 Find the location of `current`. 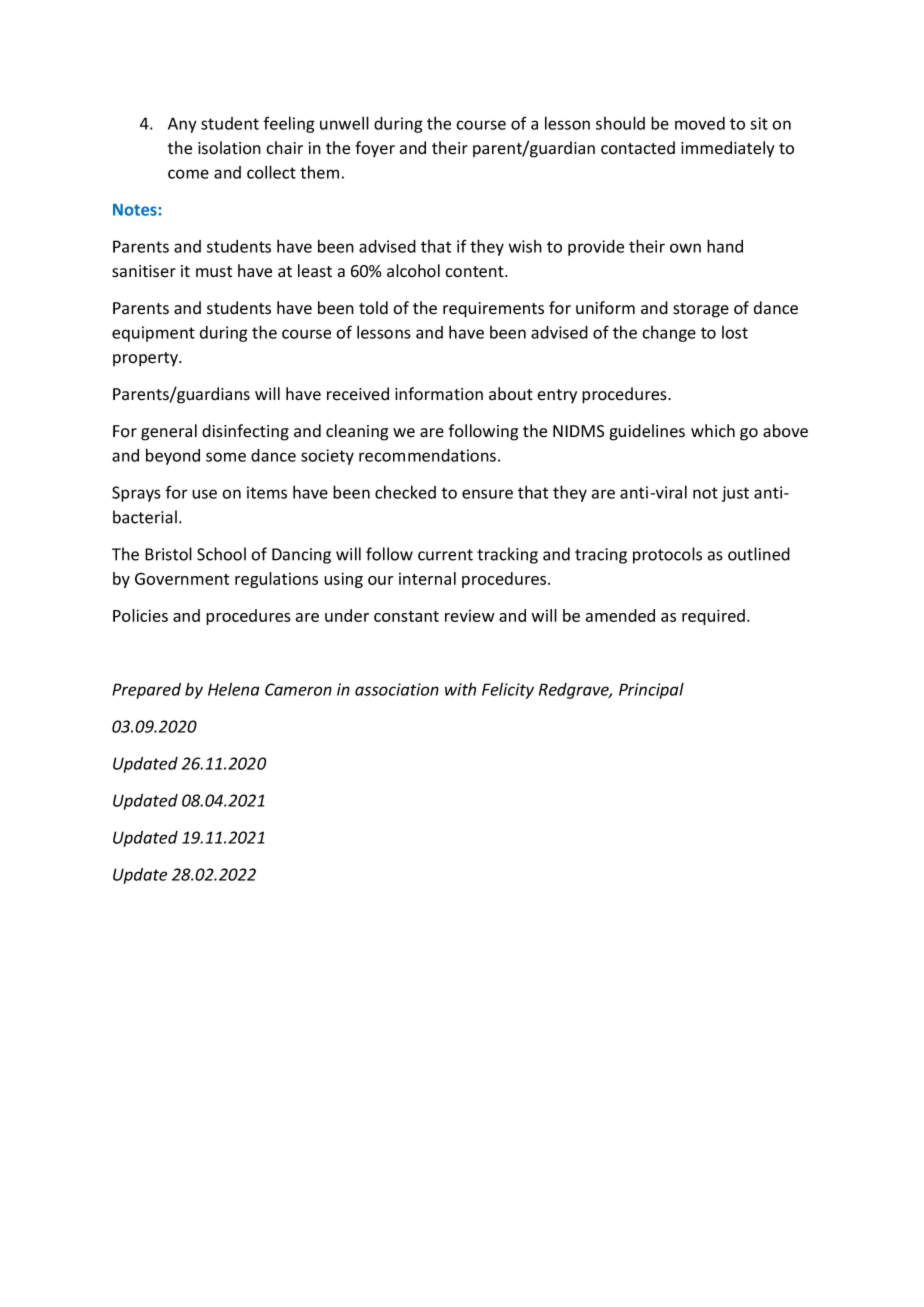

current is located at coordinates (445, 555).
